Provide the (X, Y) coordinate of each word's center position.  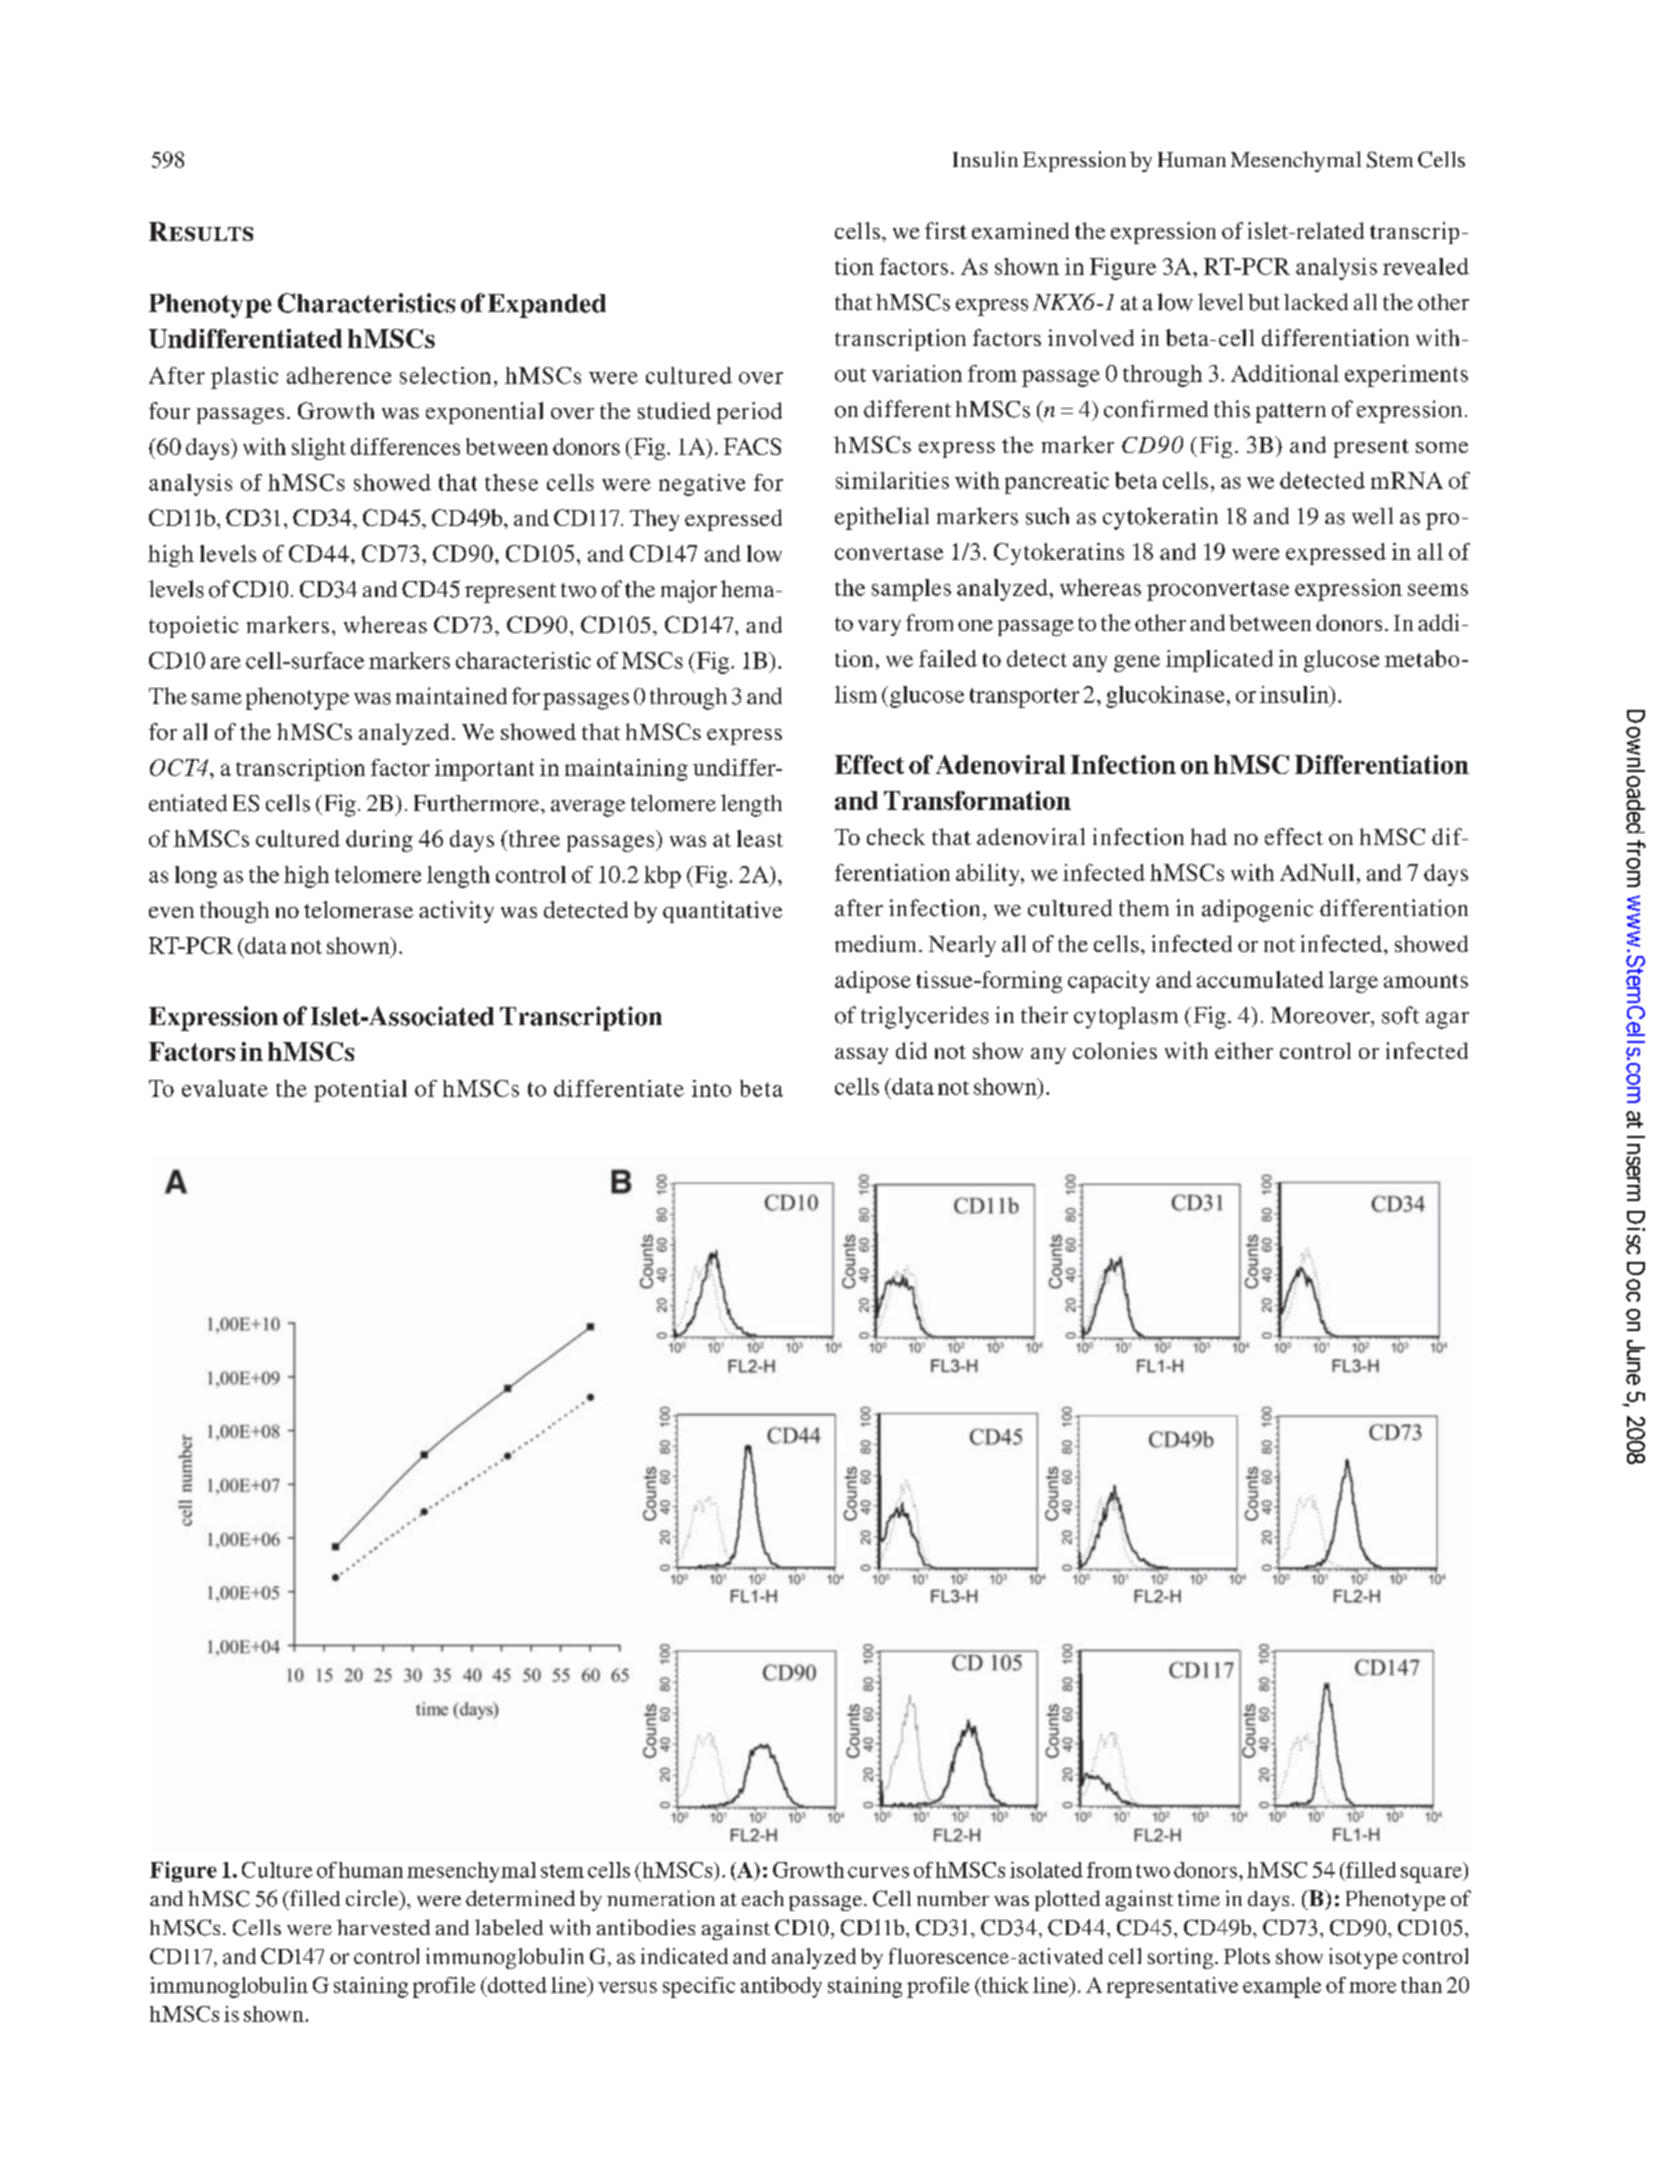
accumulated (1260, 979)
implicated (1219, 661)
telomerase (358, 909)
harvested (383, 1927)
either (1244, 1050)
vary (879, 628)
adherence (339, 375)
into (711, 1088)
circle (373, 1898)
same (217, 699)
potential (360, 1091)
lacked (1316, 302)
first (946, 230)
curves (878, 1872)
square (1432, 1875)
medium (877, 943)
